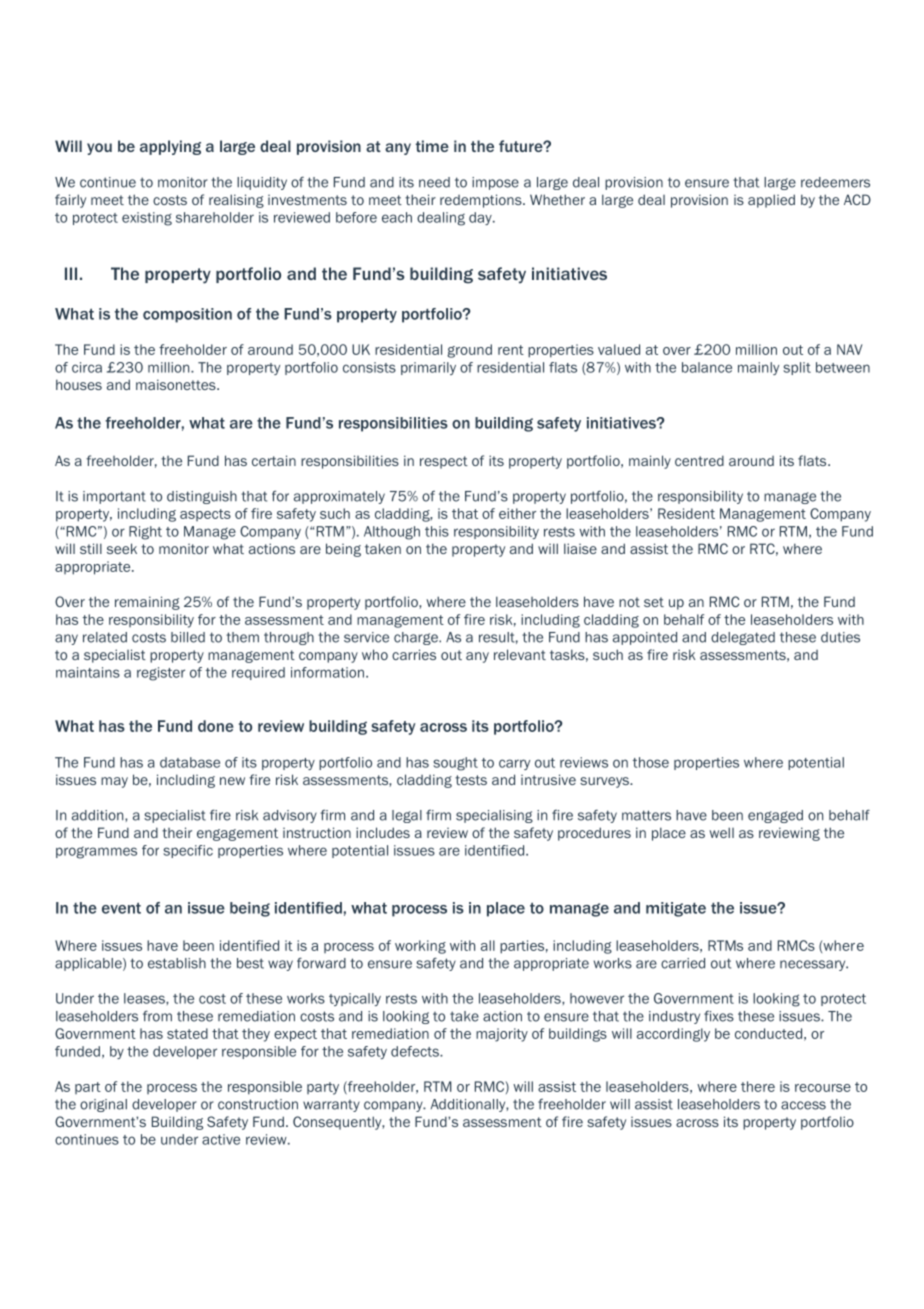 Image resolution: width=924 pixels, height=1309 pixels. Describe the element at coordinates (103, 1105) in the page. I see `original` at that location.
